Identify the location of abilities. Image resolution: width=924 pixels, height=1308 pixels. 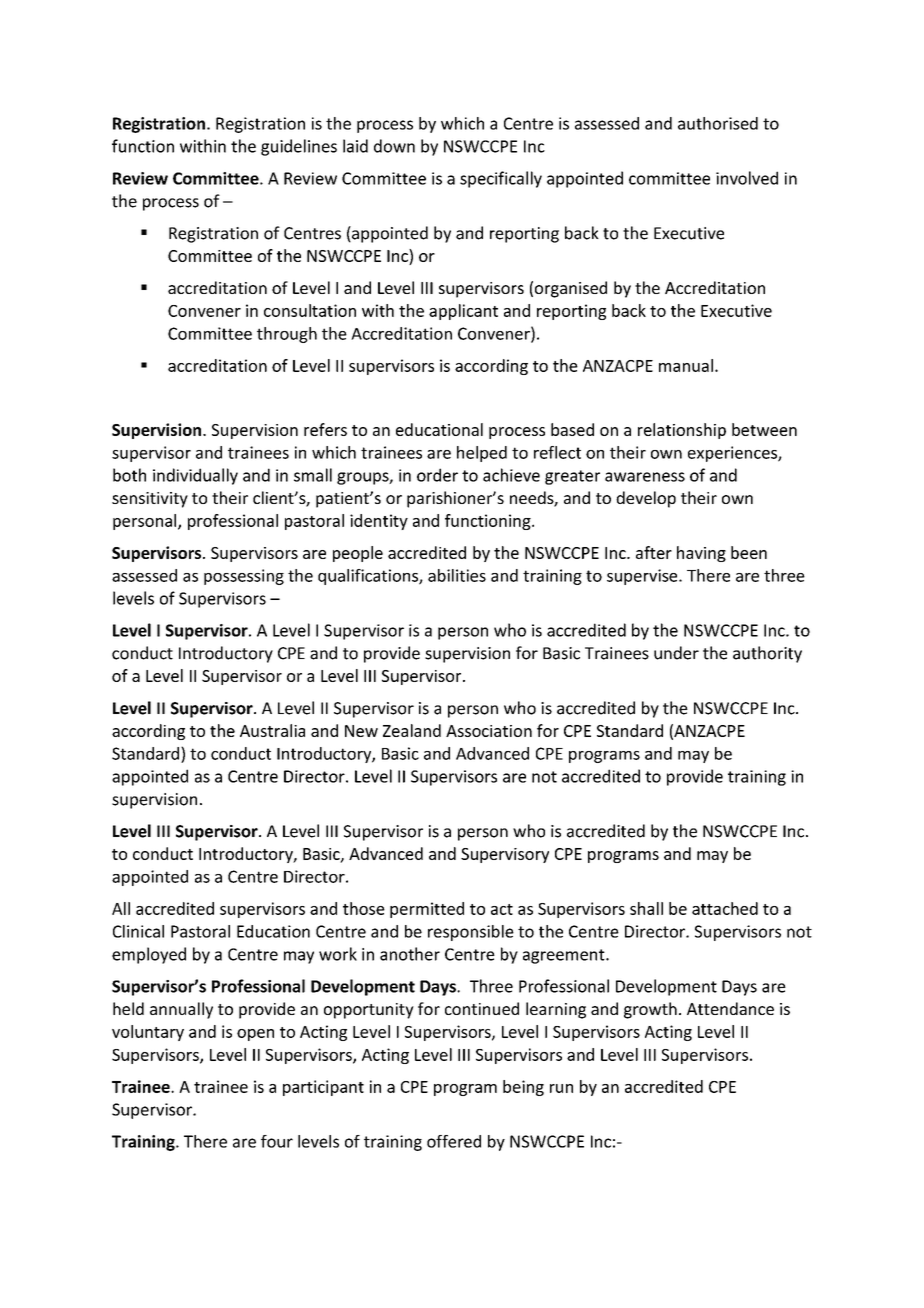
(457, 575).
